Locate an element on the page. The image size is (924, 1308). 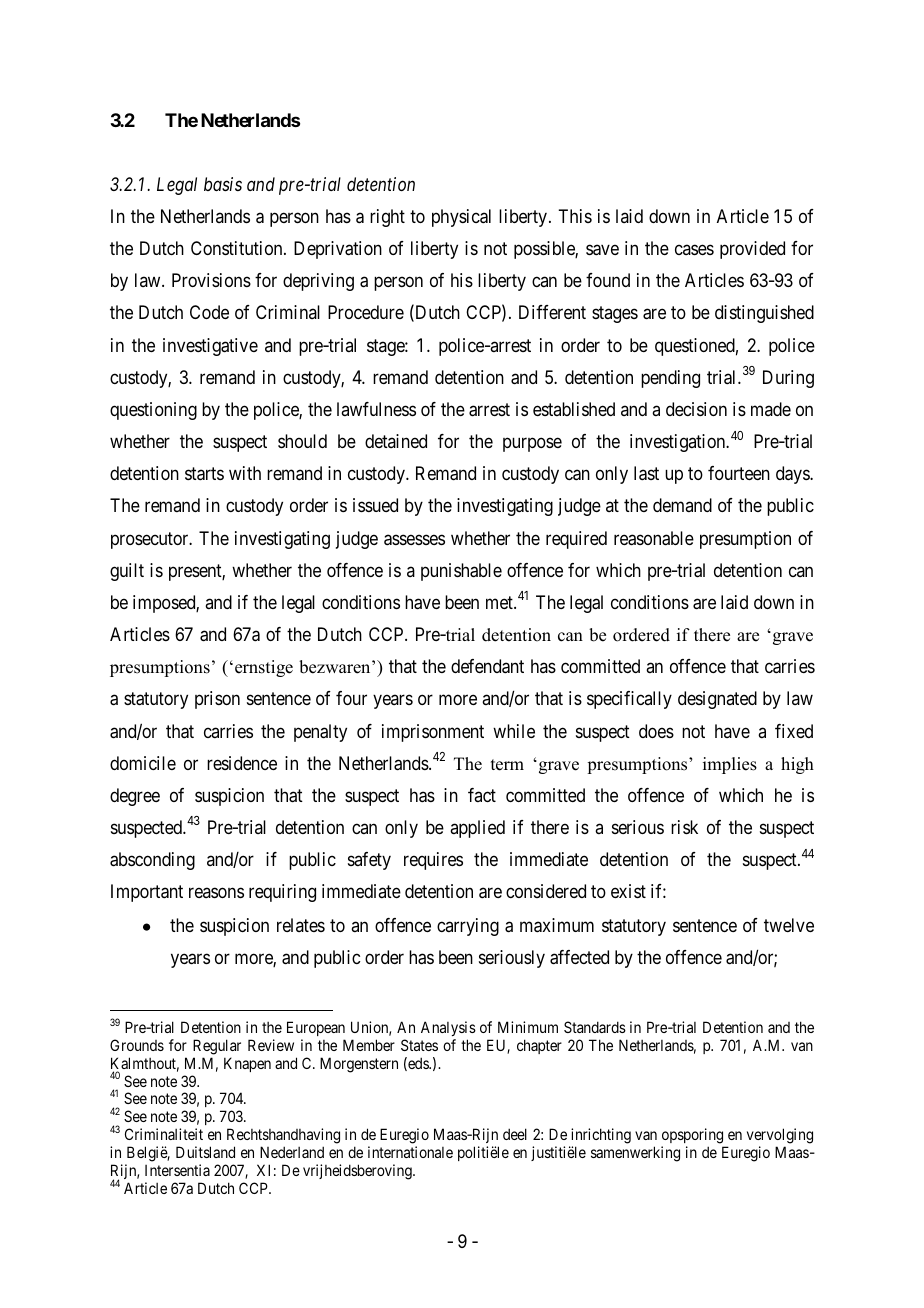
risk is located at coordinates (684, 827).
